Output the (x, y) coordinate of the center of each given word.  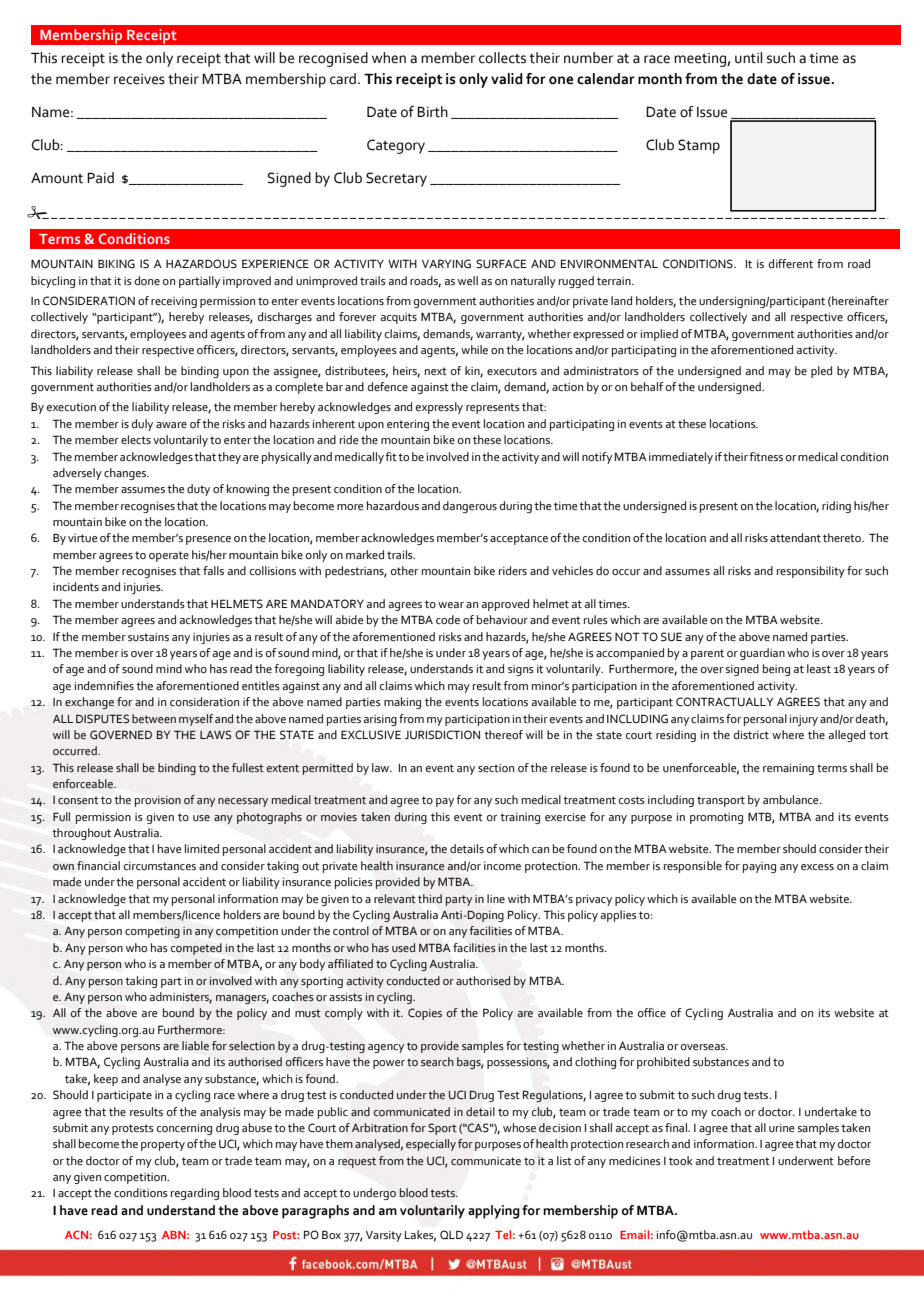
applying (494, 1212)
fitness (766, 456)
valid (507, 79)
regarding (195, 1194)
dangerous (470, 507)
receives (139, 79)
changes (126, 474)
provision (158, 801)
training (520, 818)
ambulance (792, 799)
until (748, 58)
